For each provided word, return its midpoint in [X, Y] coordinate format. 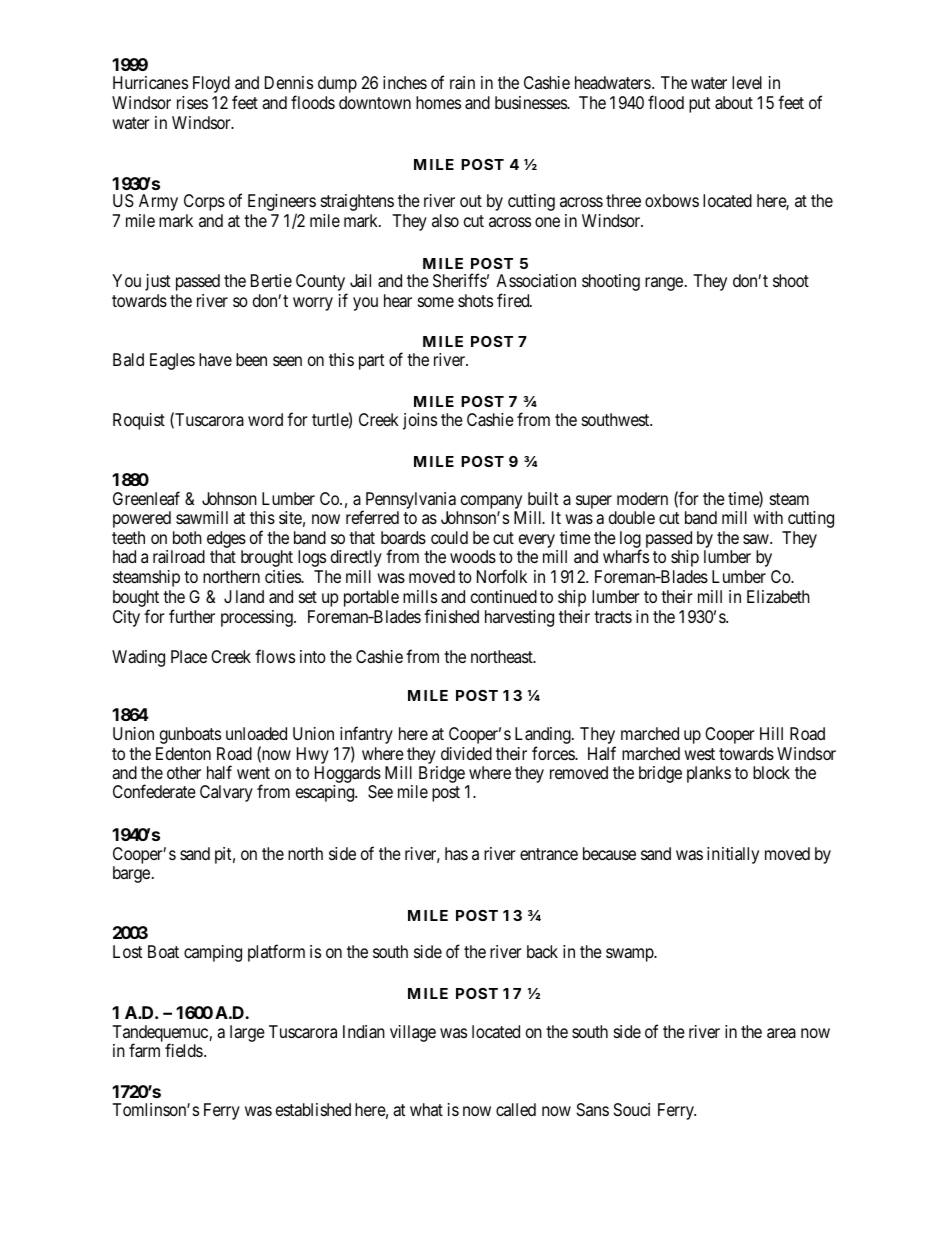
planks [709, 774]
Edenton [183, 753]
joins [420, 421]
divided [466, 753]
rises [192, 102]
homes [438, 102]
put [699, 105]
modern [642, 498]
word [265, 419]
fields [184, 1050]
